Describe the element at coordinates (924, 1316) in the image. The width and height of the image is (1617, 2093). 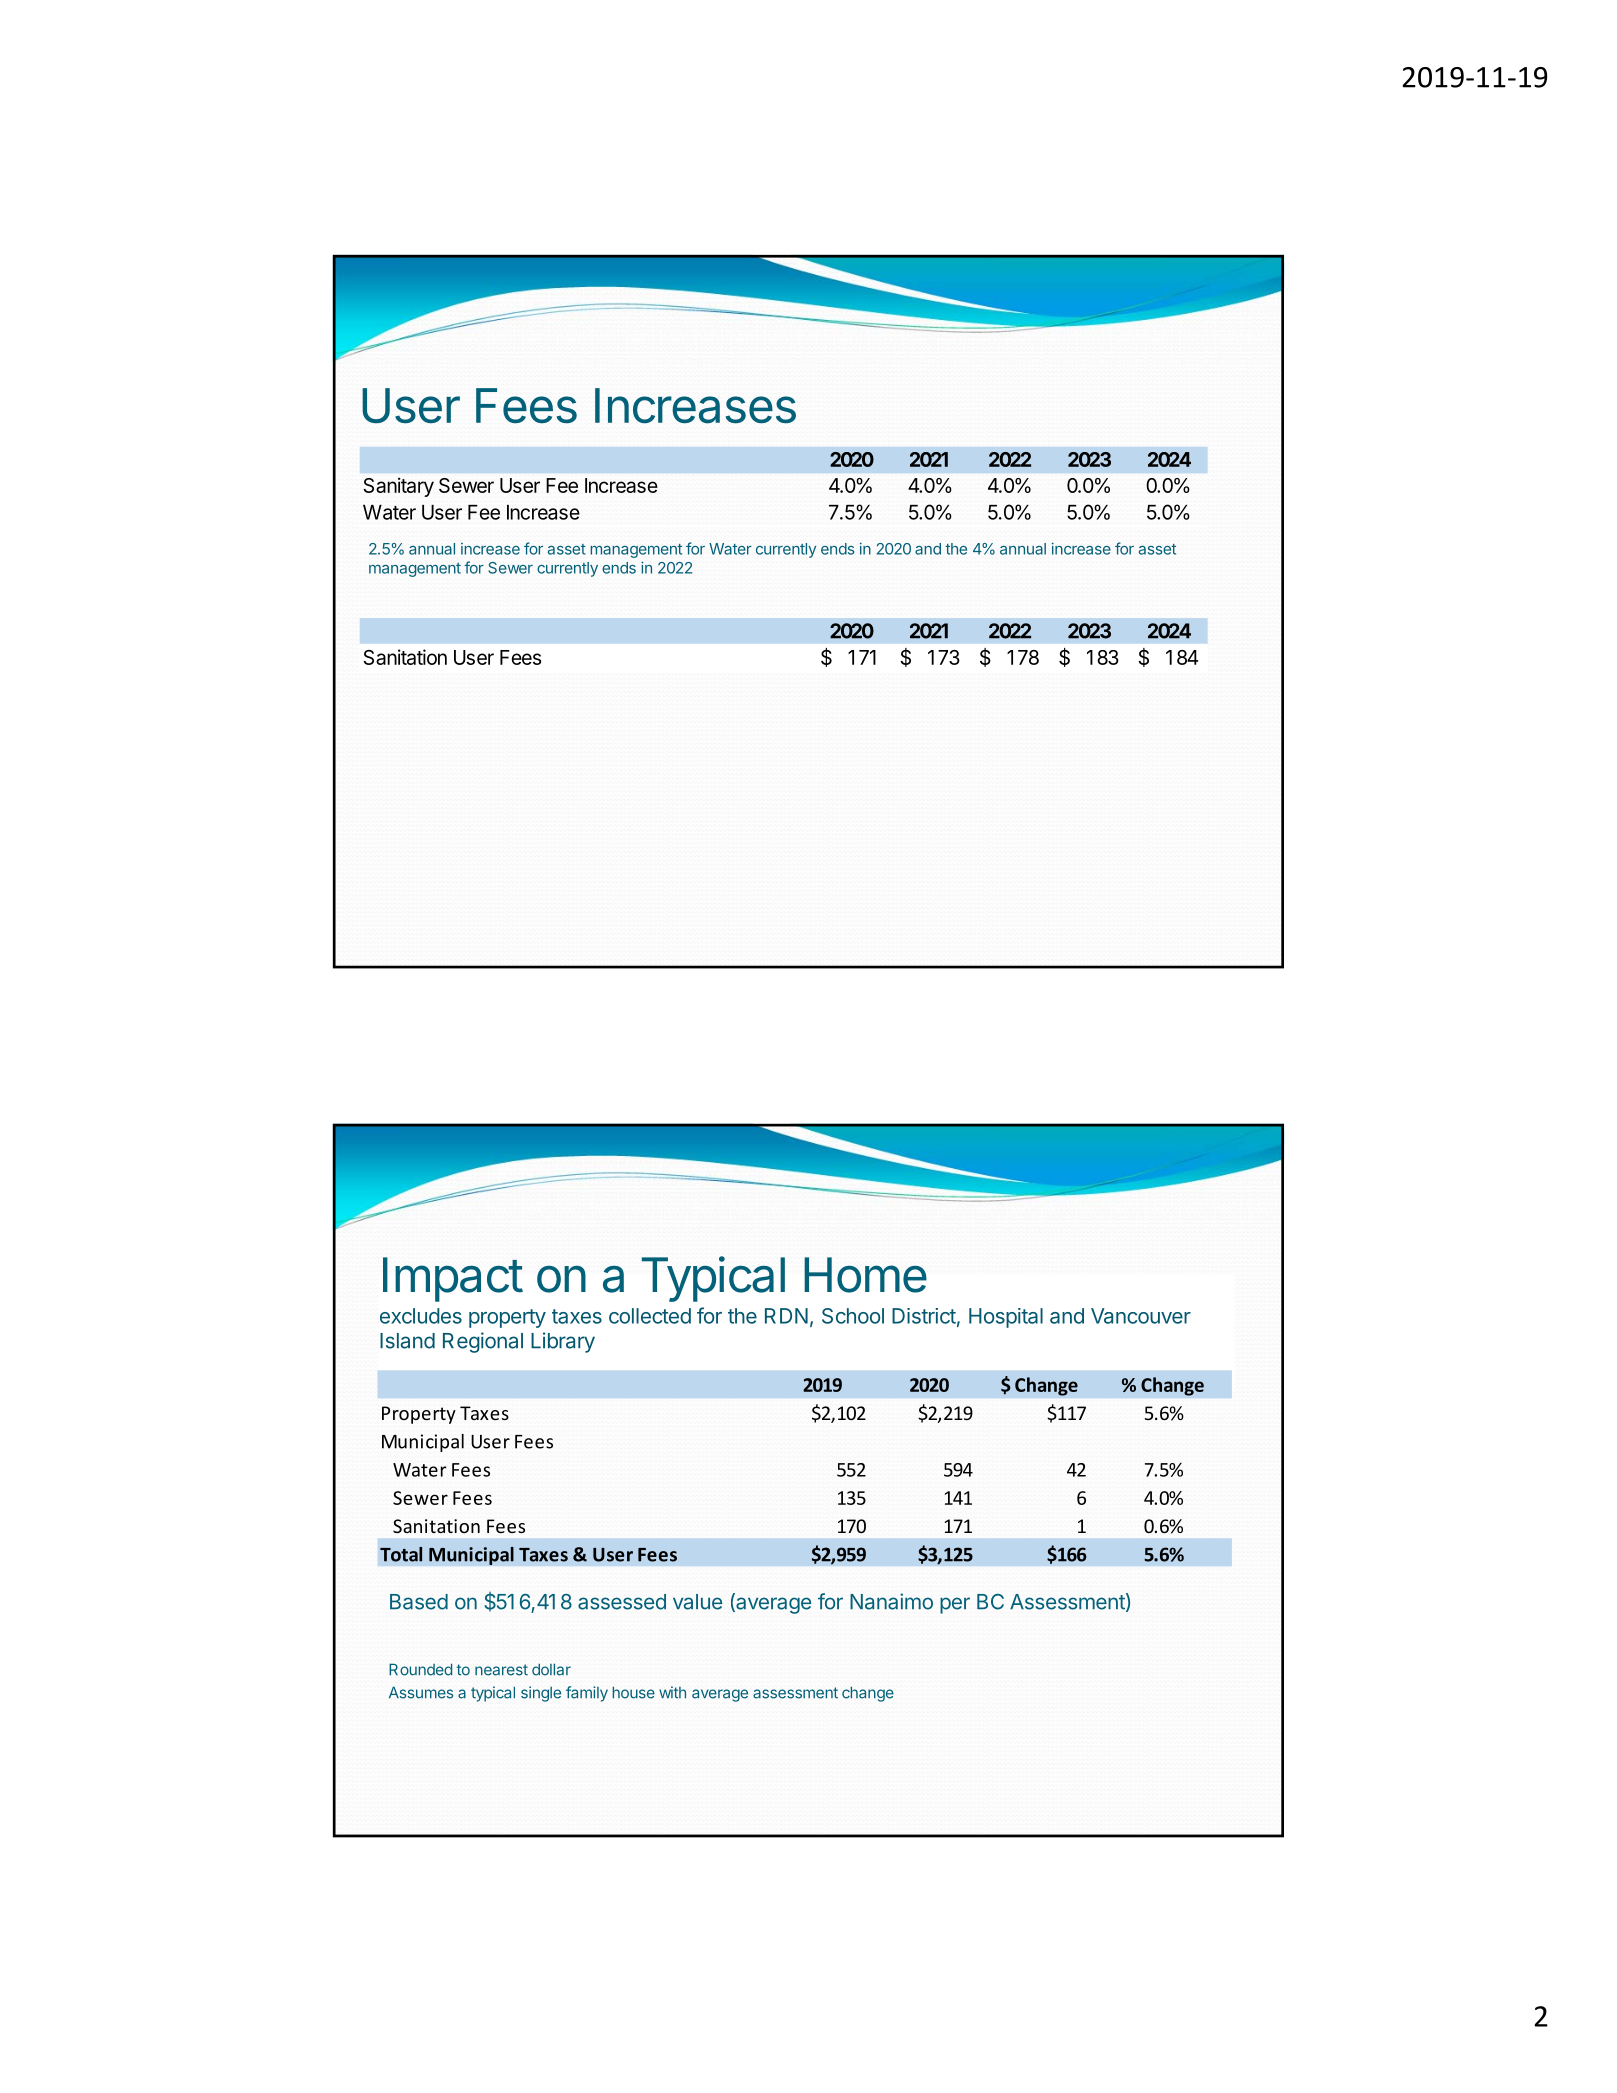
I see `District` at that location.
